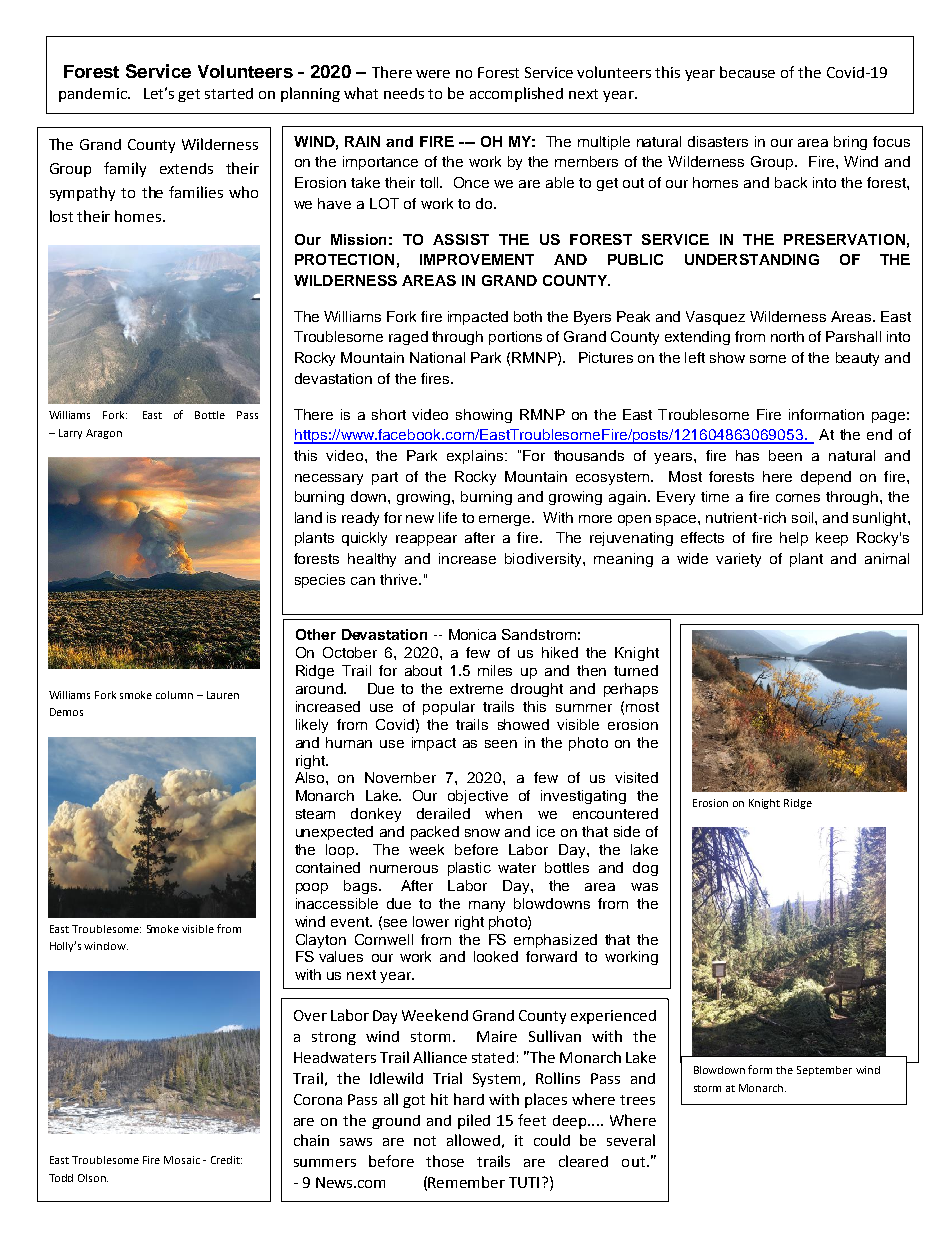 The width and height of the screenshot is (952, 1233). I want to click on life, so click(448, 517).
